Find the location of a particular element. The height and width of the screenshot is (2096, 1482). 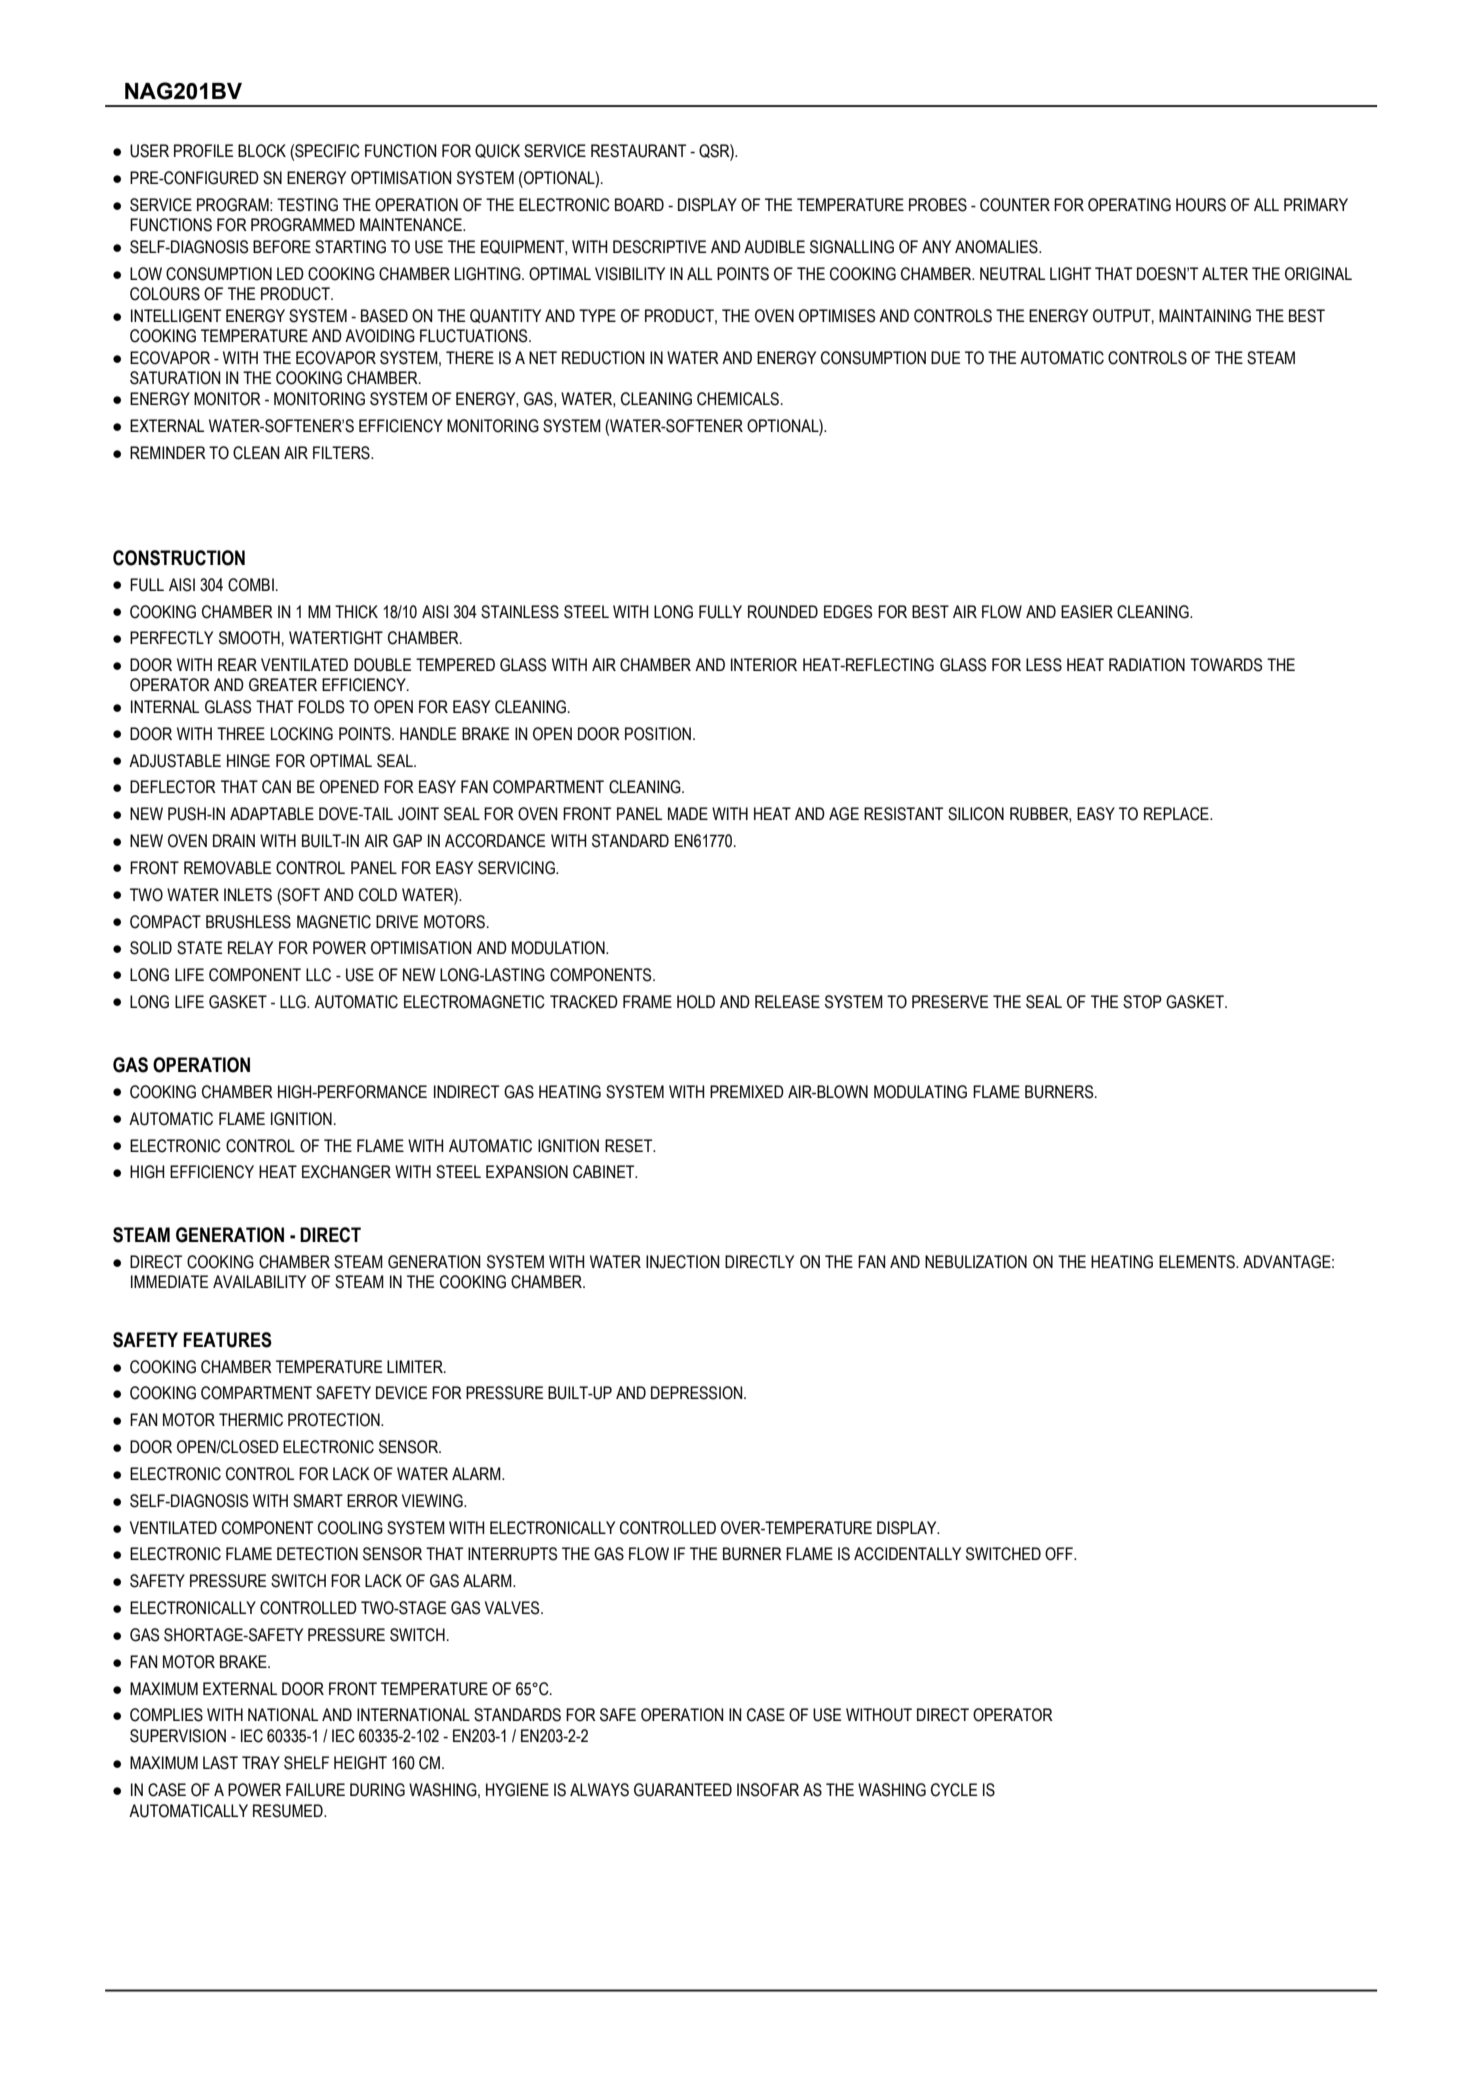

DEPRESSION is located at coordinates (698, 1393).
